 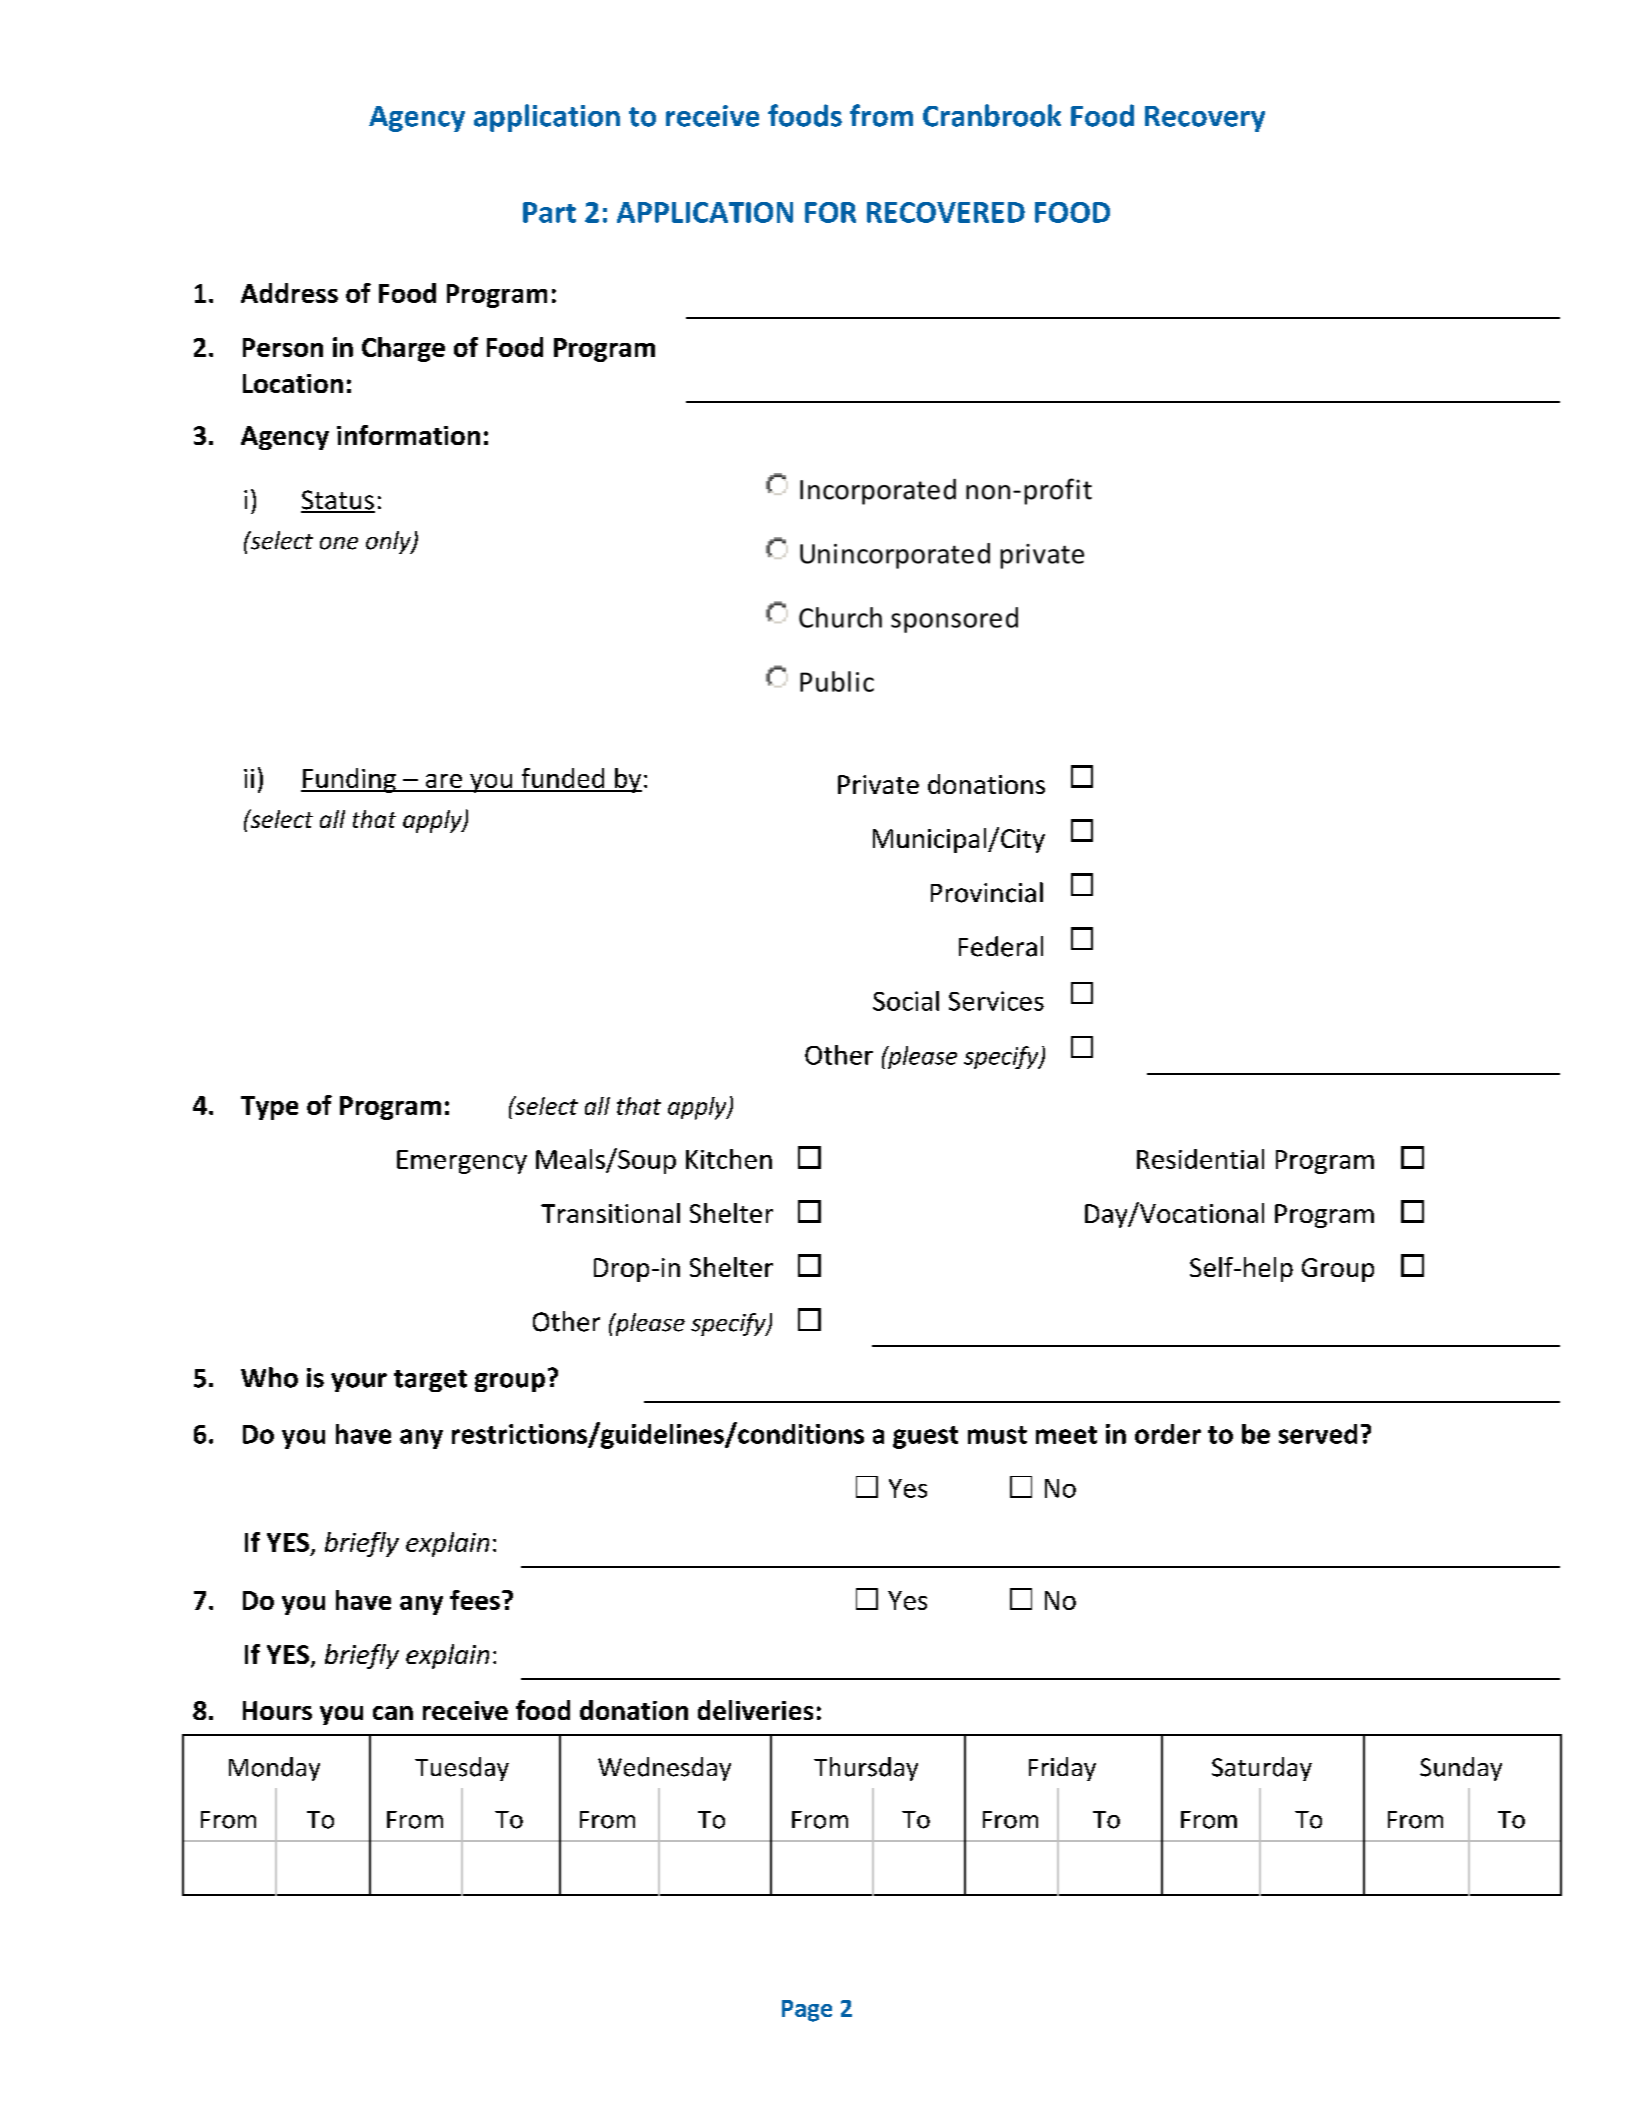 What do you see at coordinates (475, 1600) in the page?
I see `fees` at bounding box center [475, 1600].
